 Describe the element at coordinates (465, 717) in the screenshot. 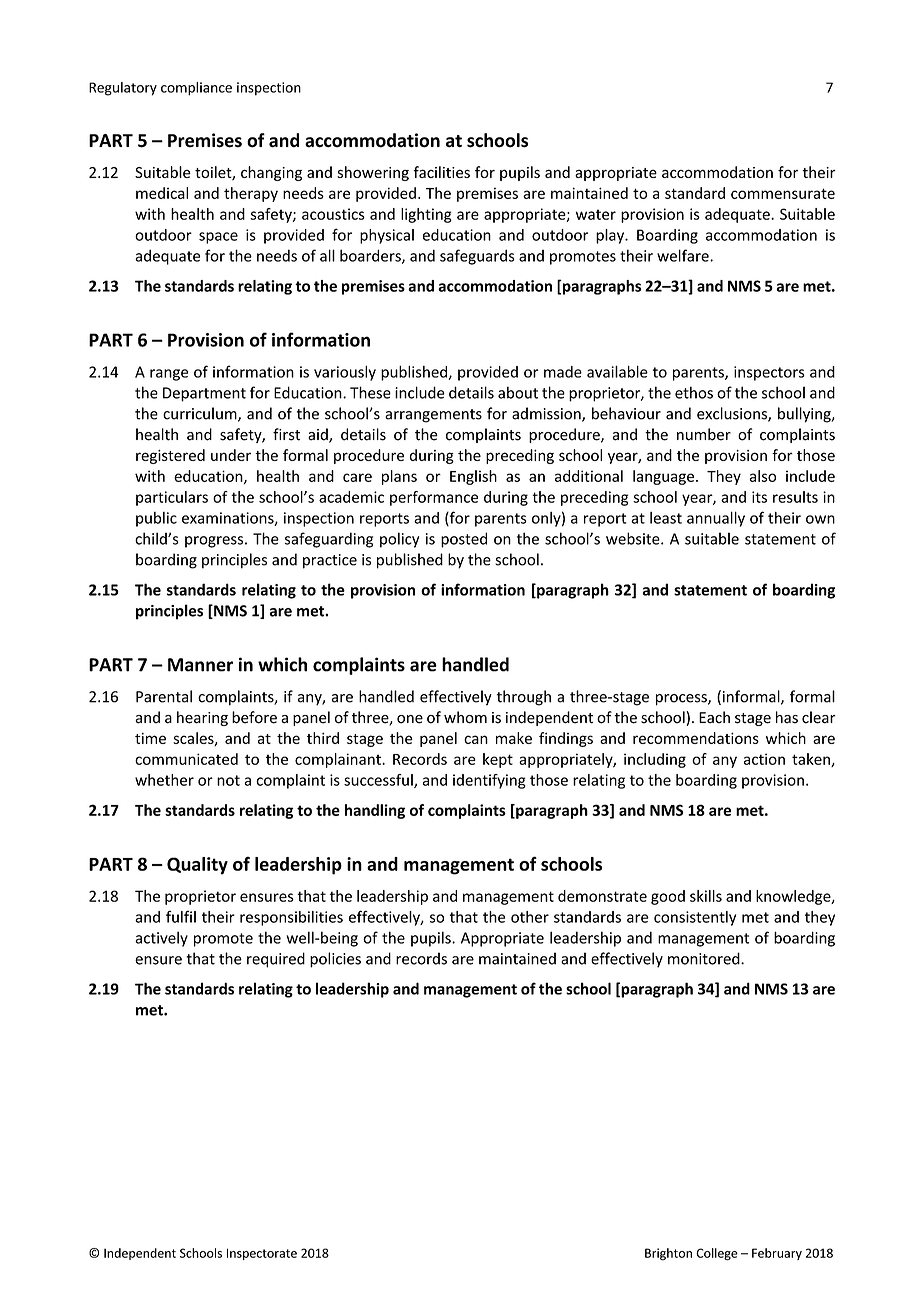

I see `whom` at that location.
